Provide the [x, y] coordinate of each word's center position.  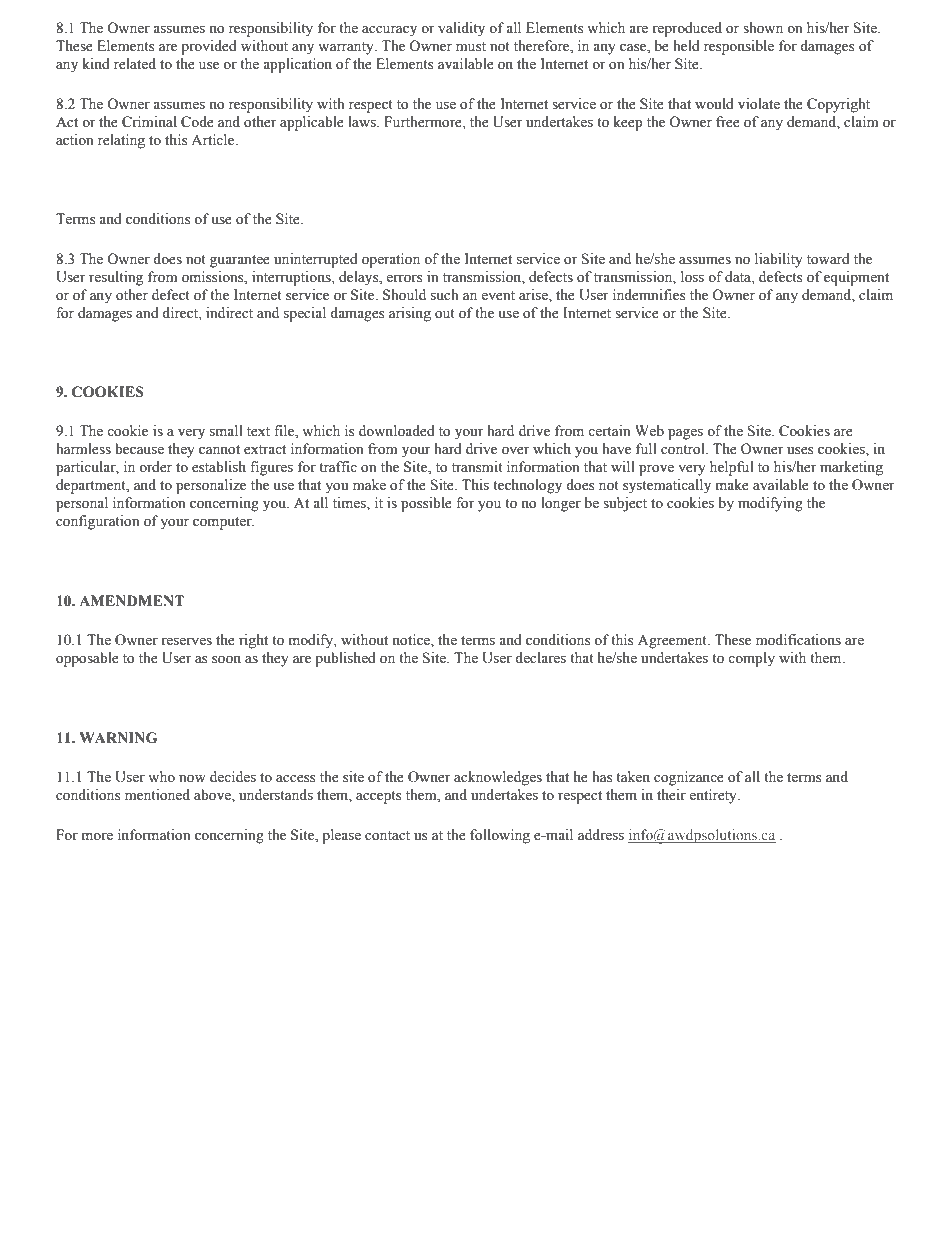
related [135, 64]
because [139, 449]
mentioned [157, 795]
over [516, 451]
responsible [739, 47]
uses [800, 451]
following [500, 836]
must [471, 47]
